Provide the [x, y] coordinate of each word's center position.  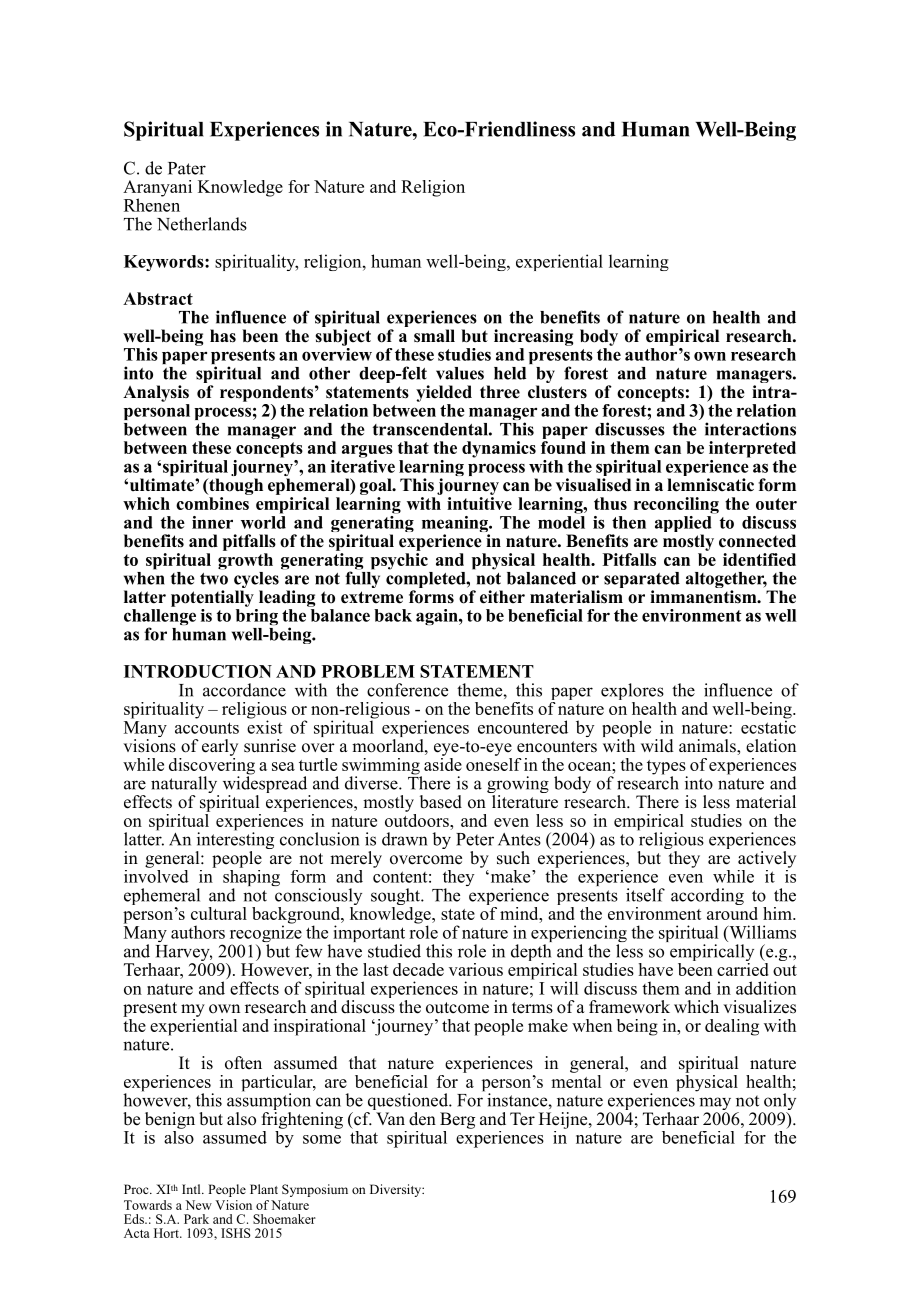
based [441, 802]
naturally [185, 786]
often [243, 1063]
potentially [212, 598]
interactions [750, 429]
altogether [726, 581]
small [434, 336]
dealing [732, 1027]
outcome [457, 1008]
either [502, 597]
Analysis [156, 393]
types [667, 768]
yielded [444, 393]
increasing [533, 337]
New [198, 1205]
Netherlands [202, 224]
